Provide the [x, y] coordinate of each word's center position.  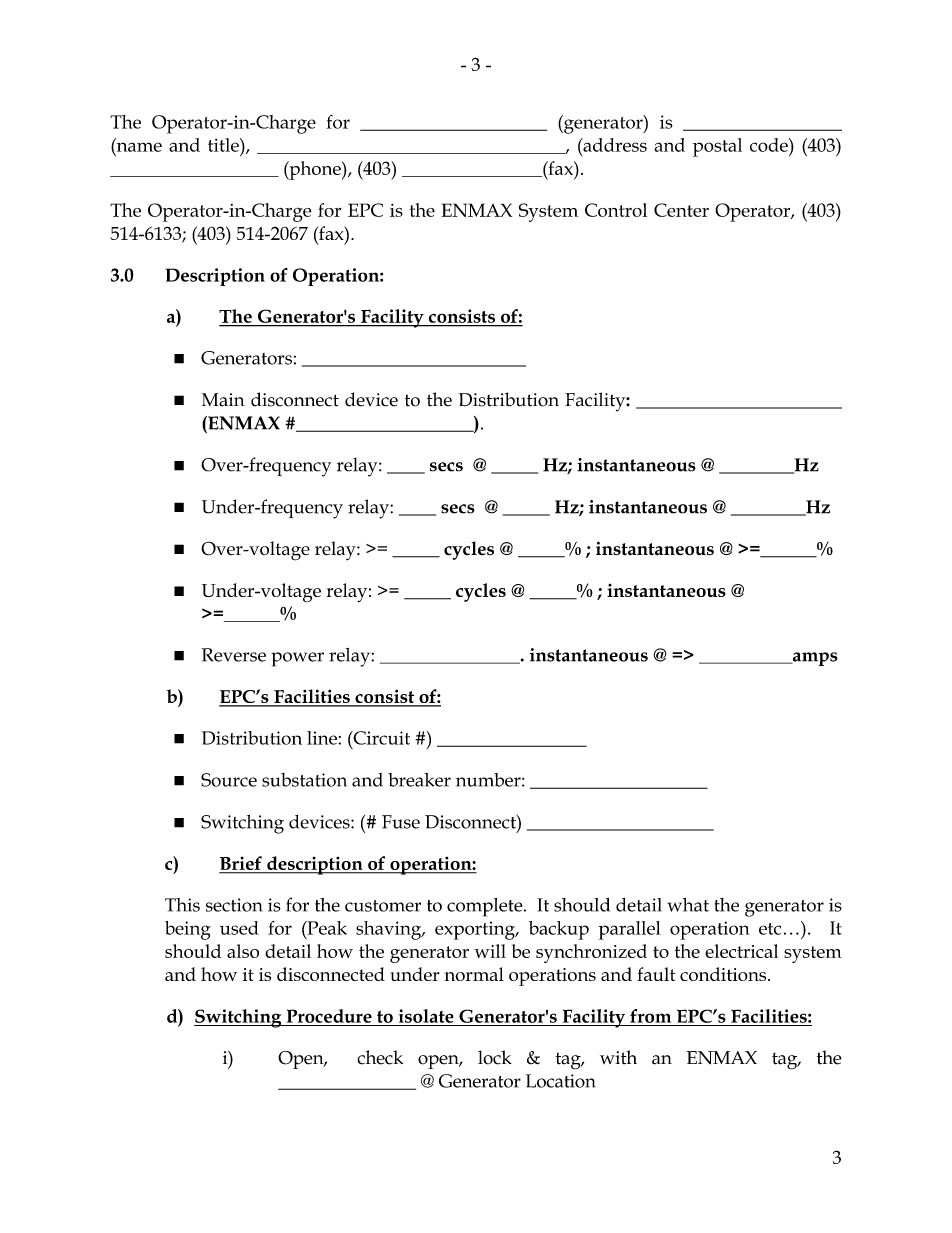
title [224, 145]
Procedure [329, 1016]
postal [717, 147]
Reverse [234, 655]
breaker [419, 780]
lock [495, 1057]
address [614, 145]
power [297, 659]
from [650, 1016]
